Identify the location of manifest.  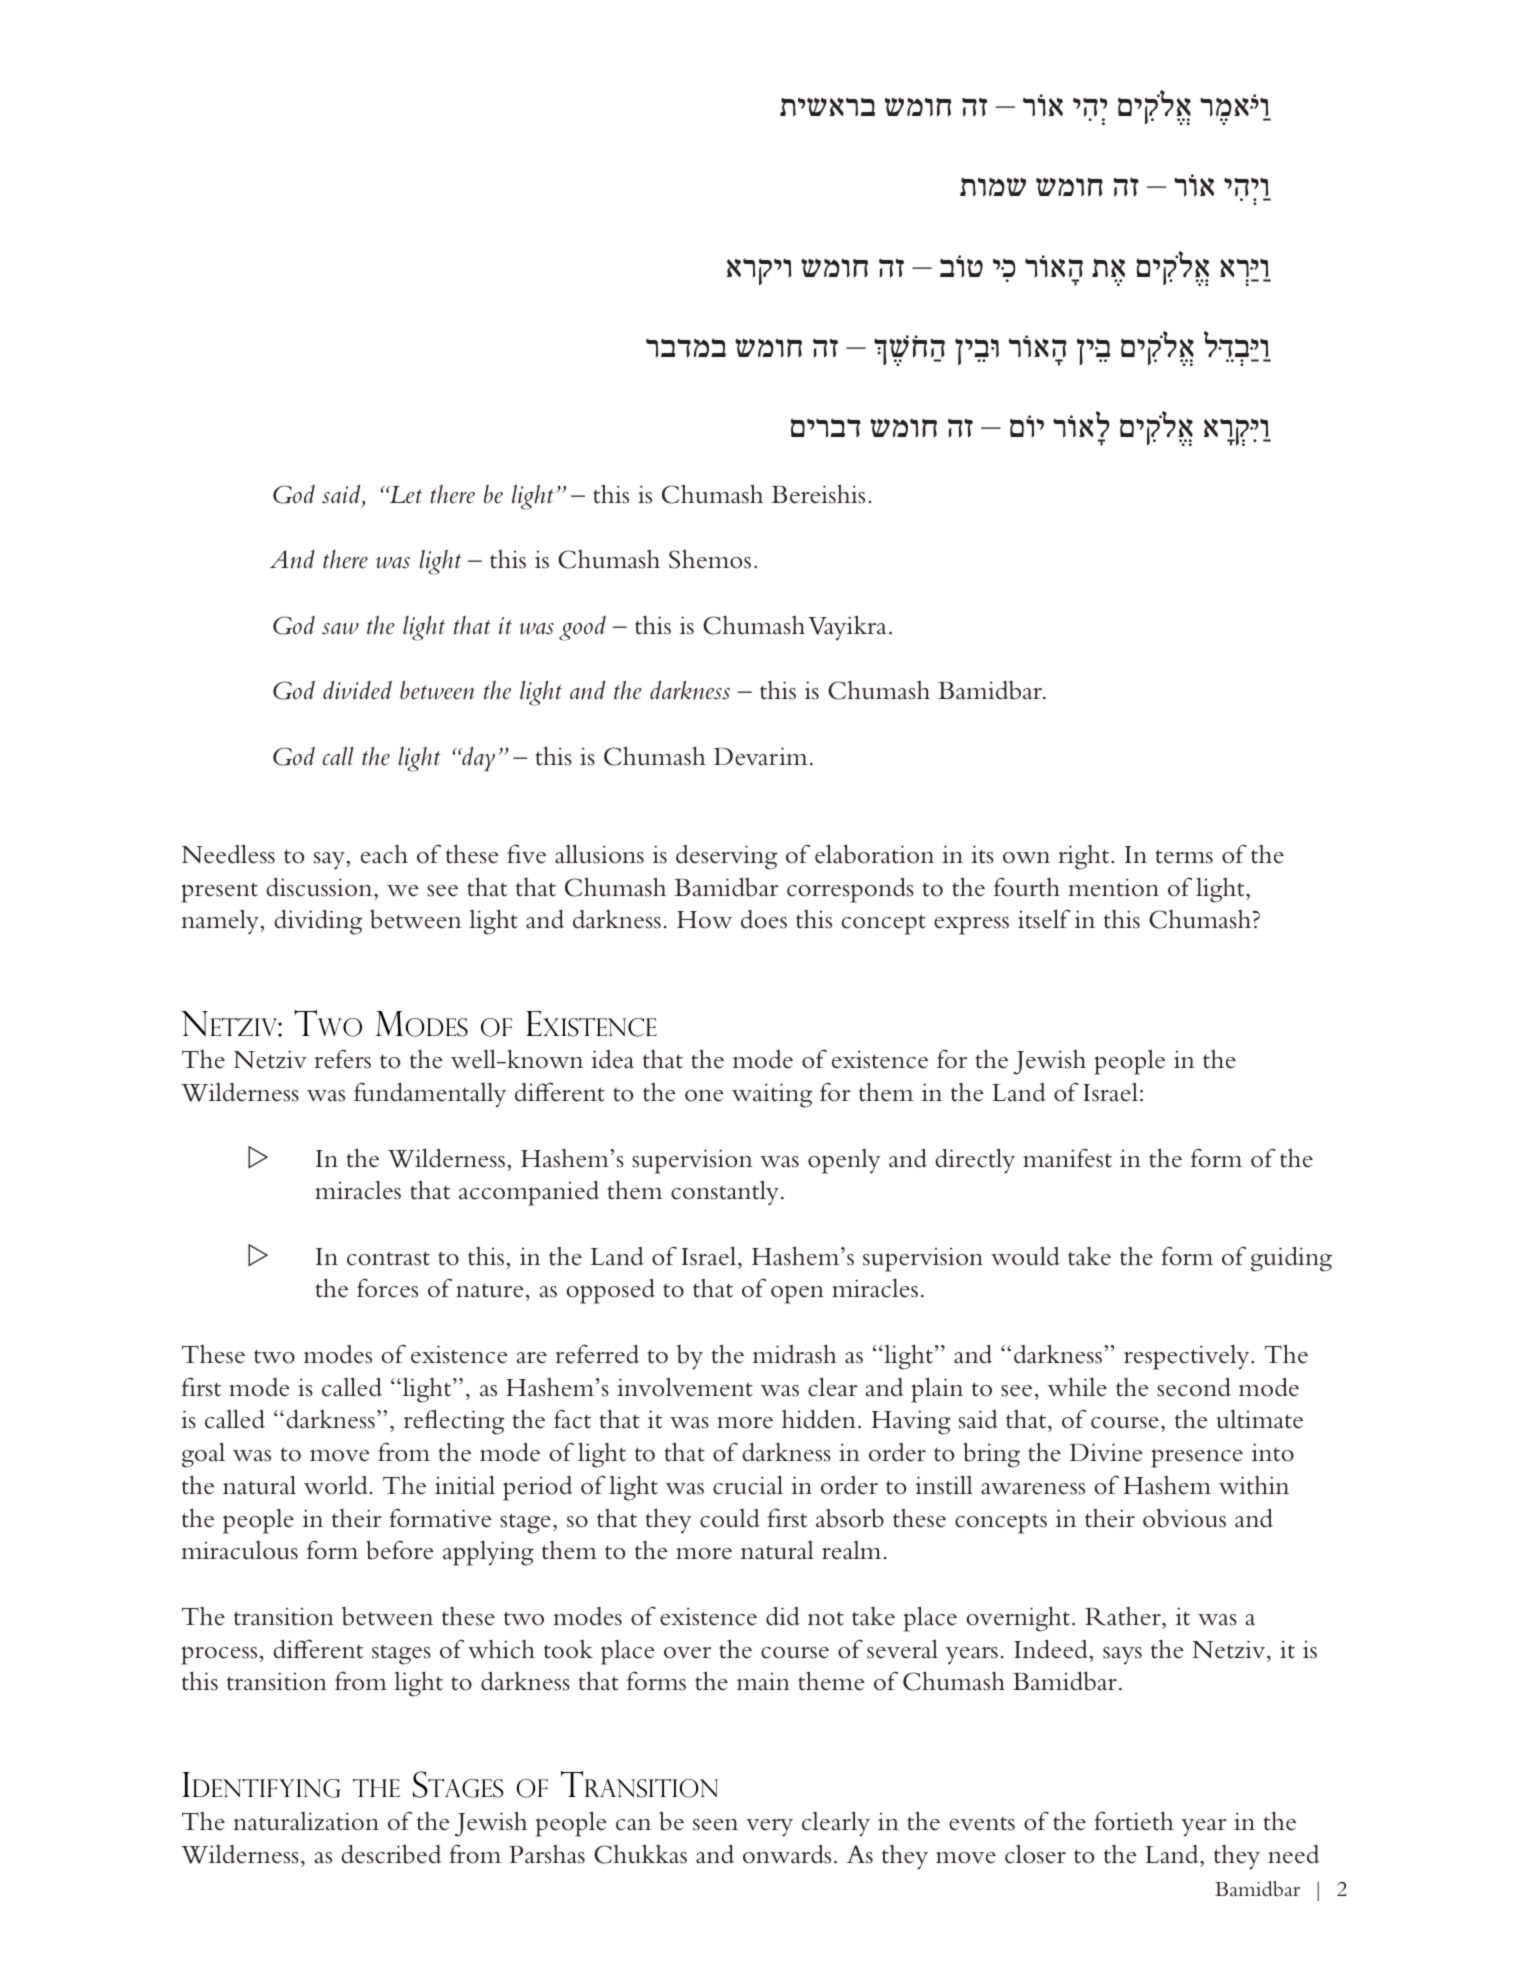
(1067, 1158).
